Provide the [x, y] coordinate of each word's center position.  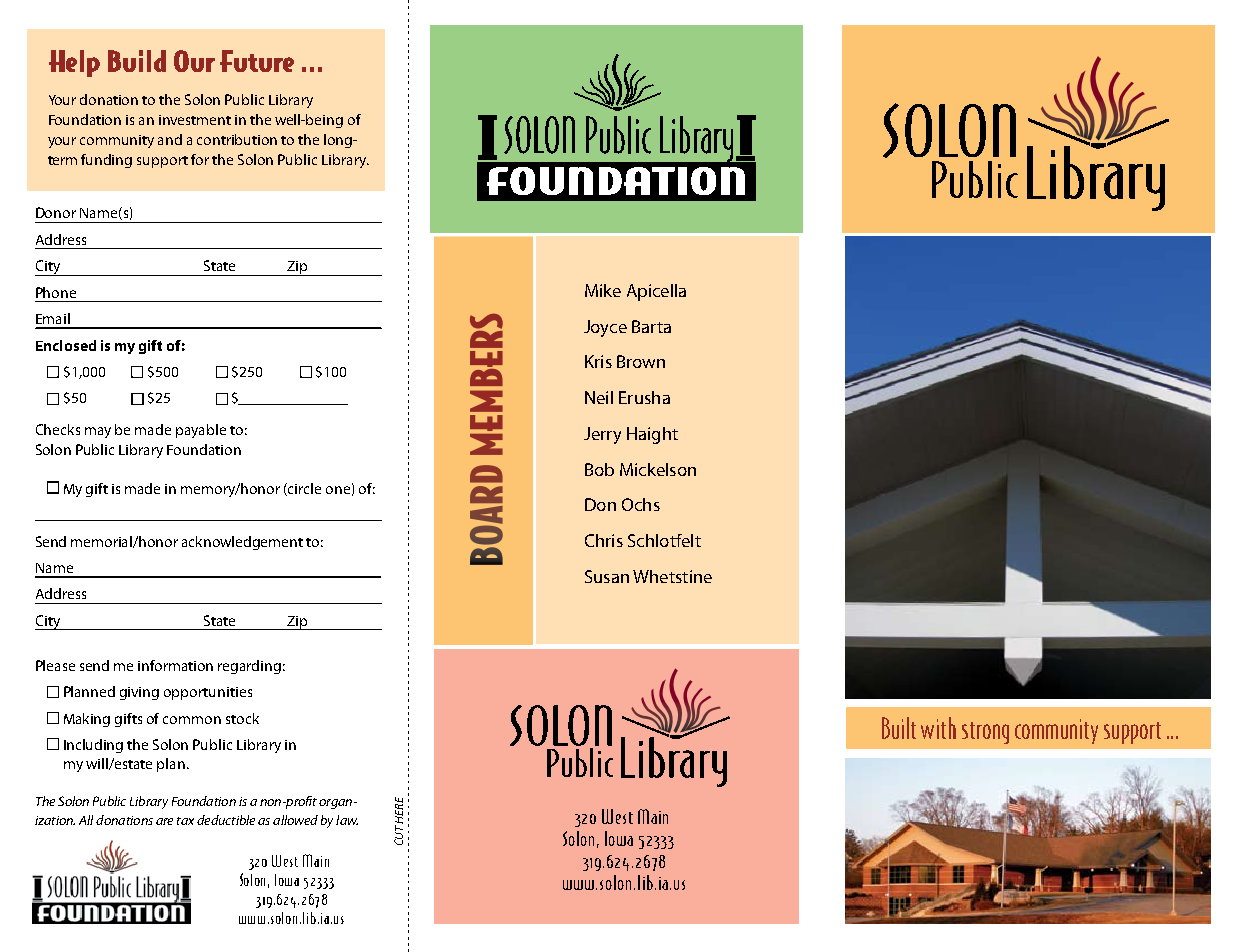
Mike [603, 290]
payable [201, 431]
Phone [56, 292]
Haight [652, 435]
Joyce [605, 328]
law [347, 820]
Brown [641, 361]
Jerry [602, 435]
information [175, 665]
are [164, 821]
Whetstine [672, 576]
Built [899, 728]
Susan [607, 576]
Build [137, 61]
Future [257, 61]
